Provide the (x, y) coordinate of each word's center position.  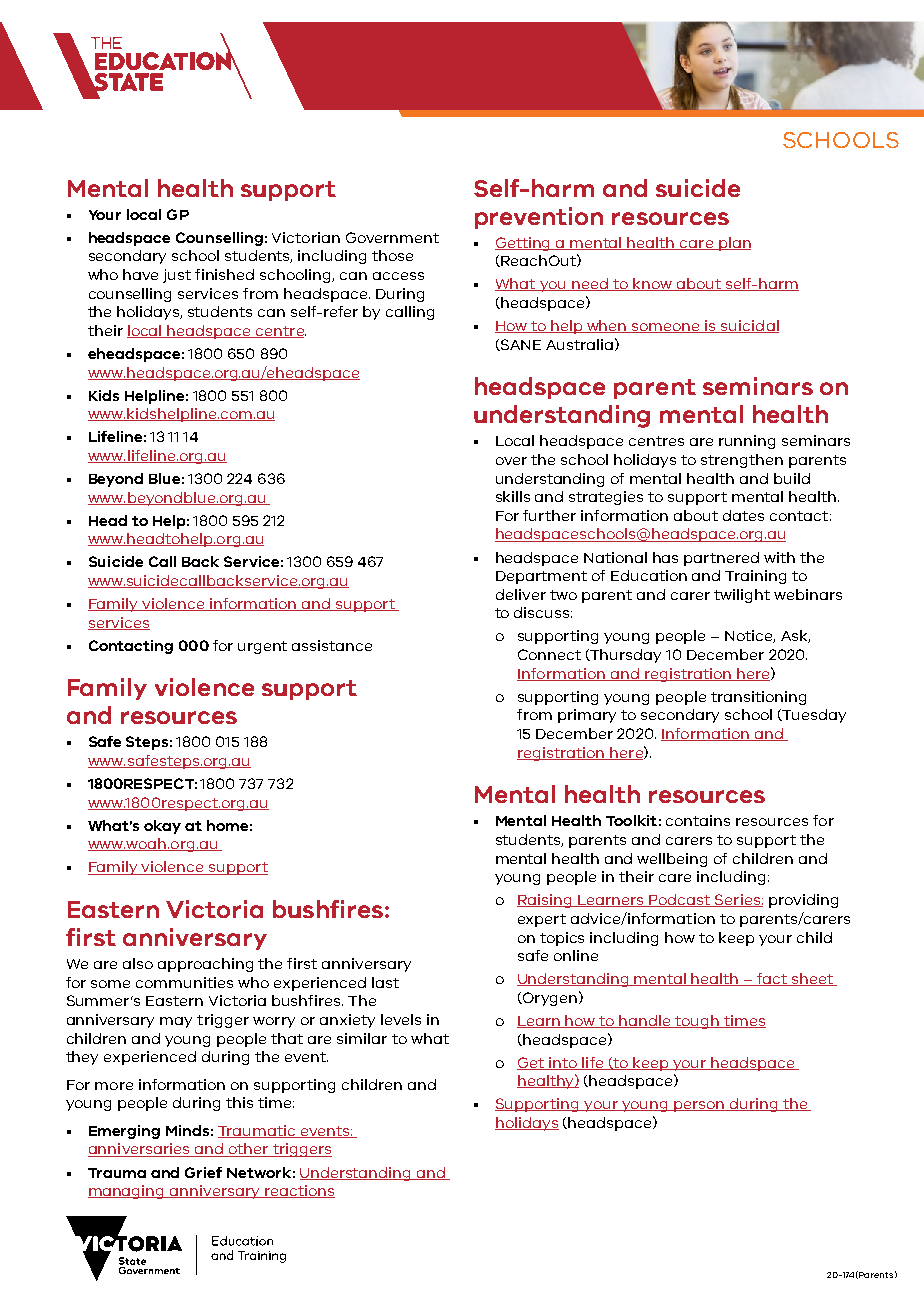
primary (587, 716)
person (699, 1106)
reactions (299, 1191)
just (177, 276)
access (398, 276)
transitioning (758, 698)
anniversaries (140, 1150)
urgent (262, 647)
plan (733, 244)
